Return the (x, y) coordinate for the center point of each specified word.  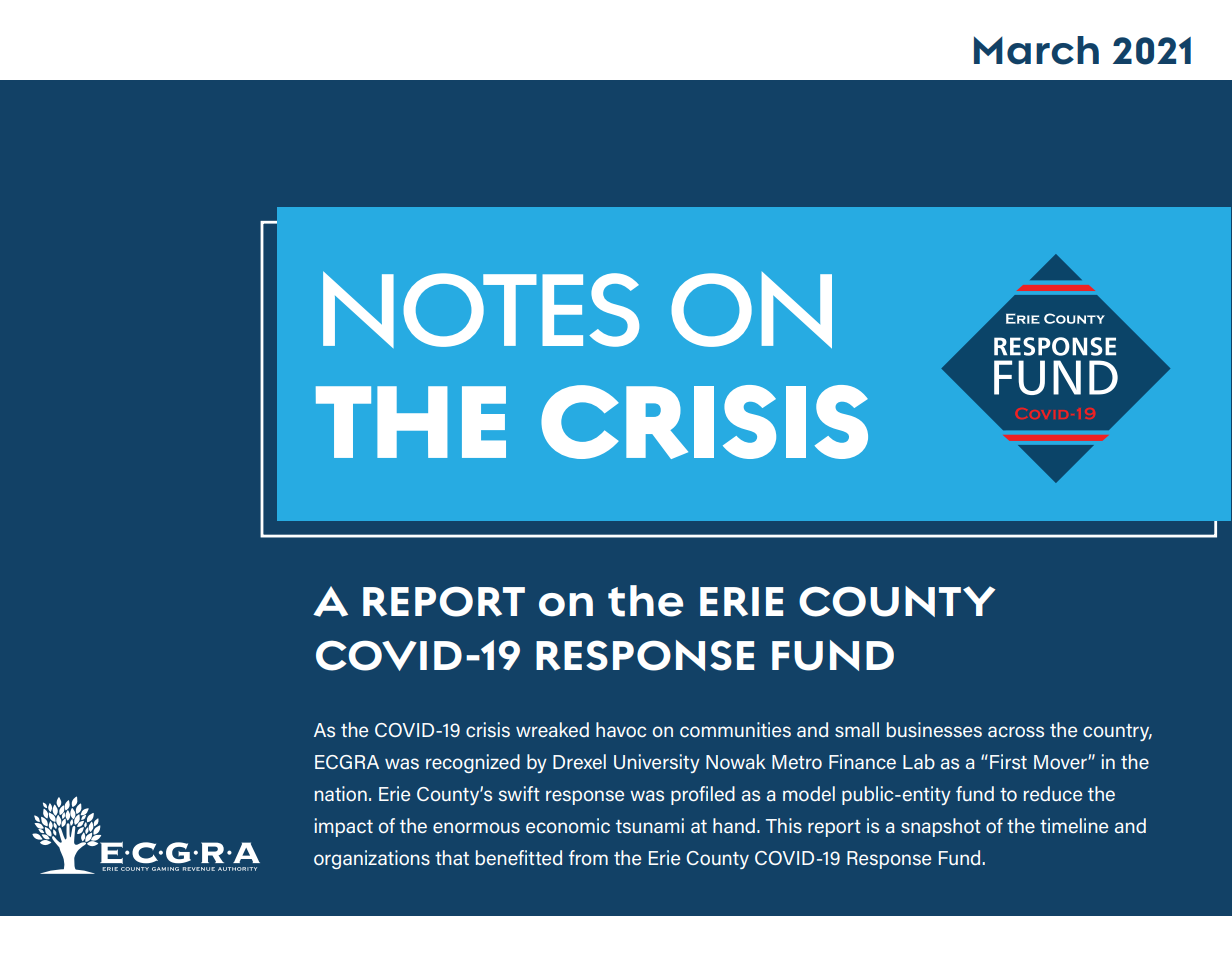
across (1016, 731)
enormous (476, 827)
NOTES (481, 309)
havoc (621, 729)
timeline (1074, 825)
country (1117, 732)
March (1036, 50)
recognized (473, 763)
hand (734, 825)
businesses (934, 729)
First (1008, 761)
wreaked (552, 729)
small (857, 729)
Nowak (736, 761)
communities (735, 729)
